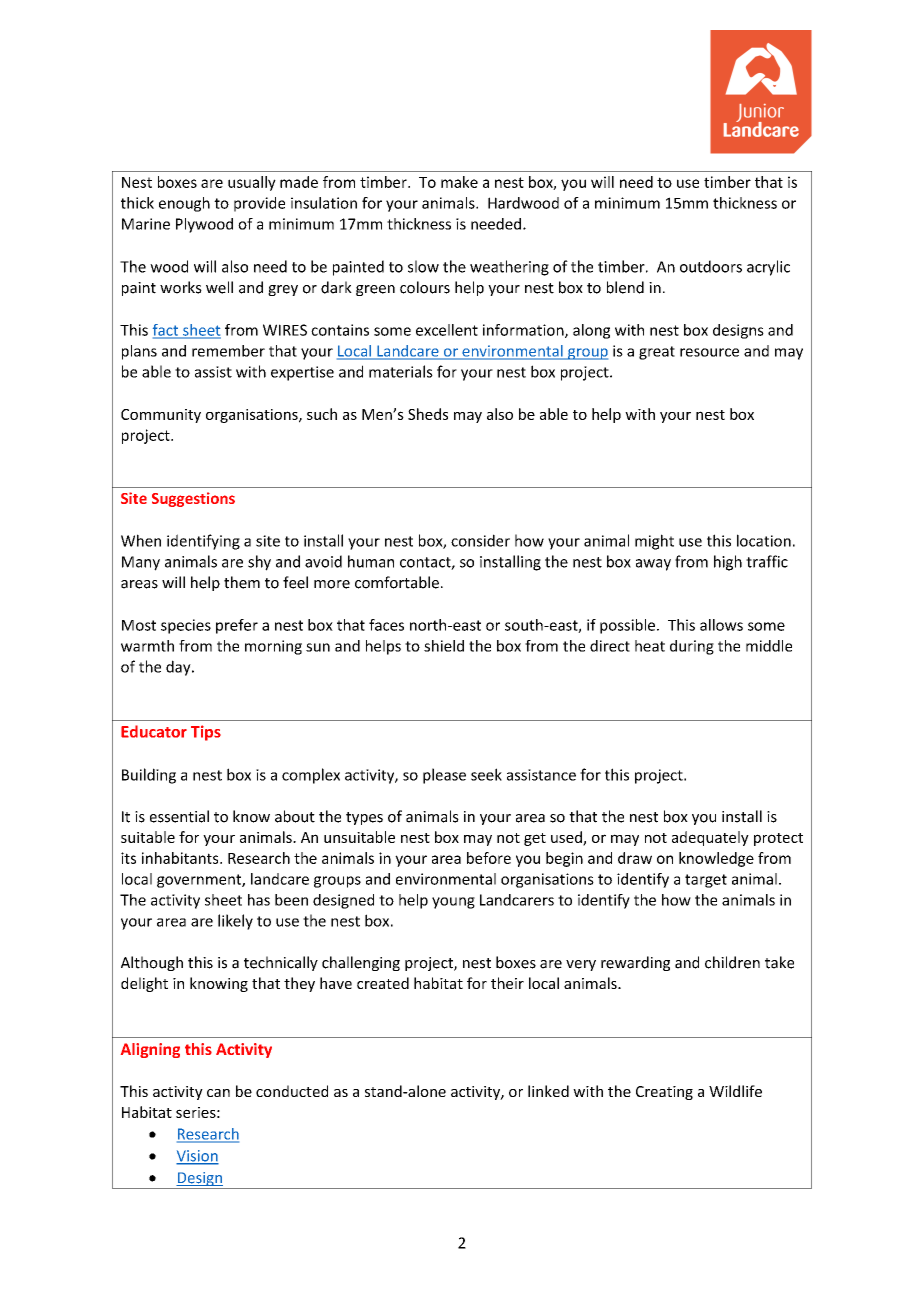  I want to click on Vision, so click(197, 1157).
